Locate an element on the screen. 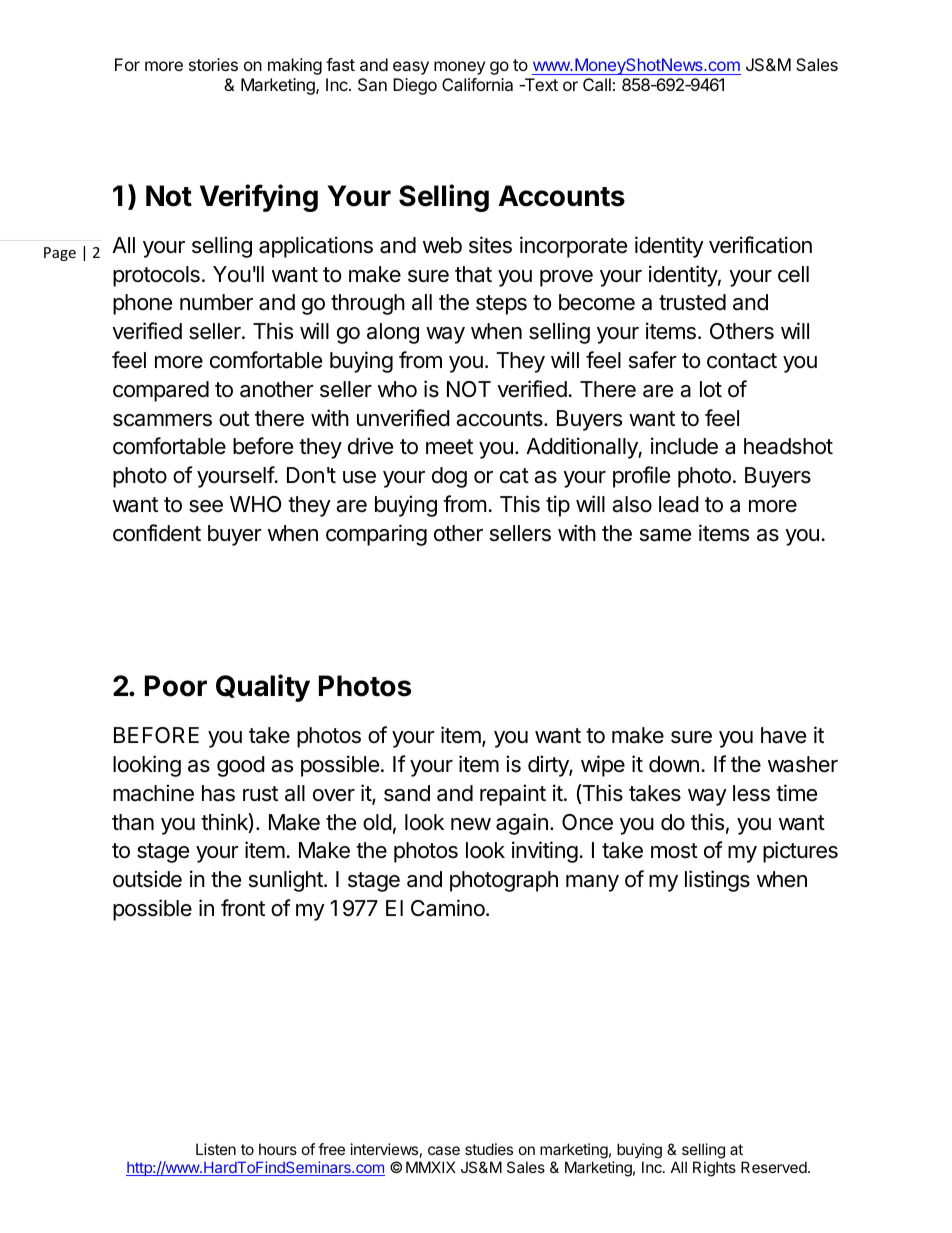  along is located at coordinates (393, 333).
